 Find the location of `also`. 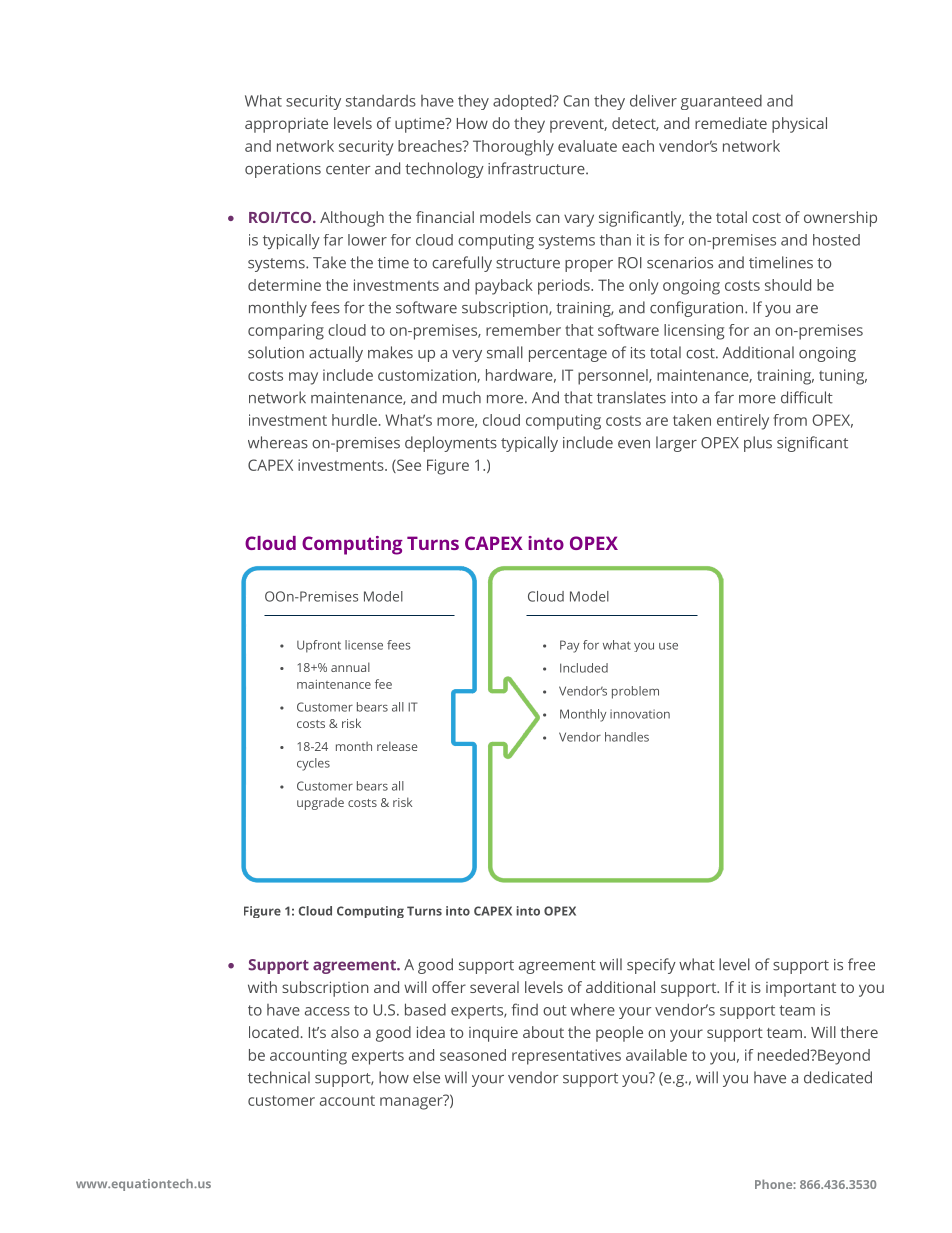

also is located at coordinates (345, 1032).
